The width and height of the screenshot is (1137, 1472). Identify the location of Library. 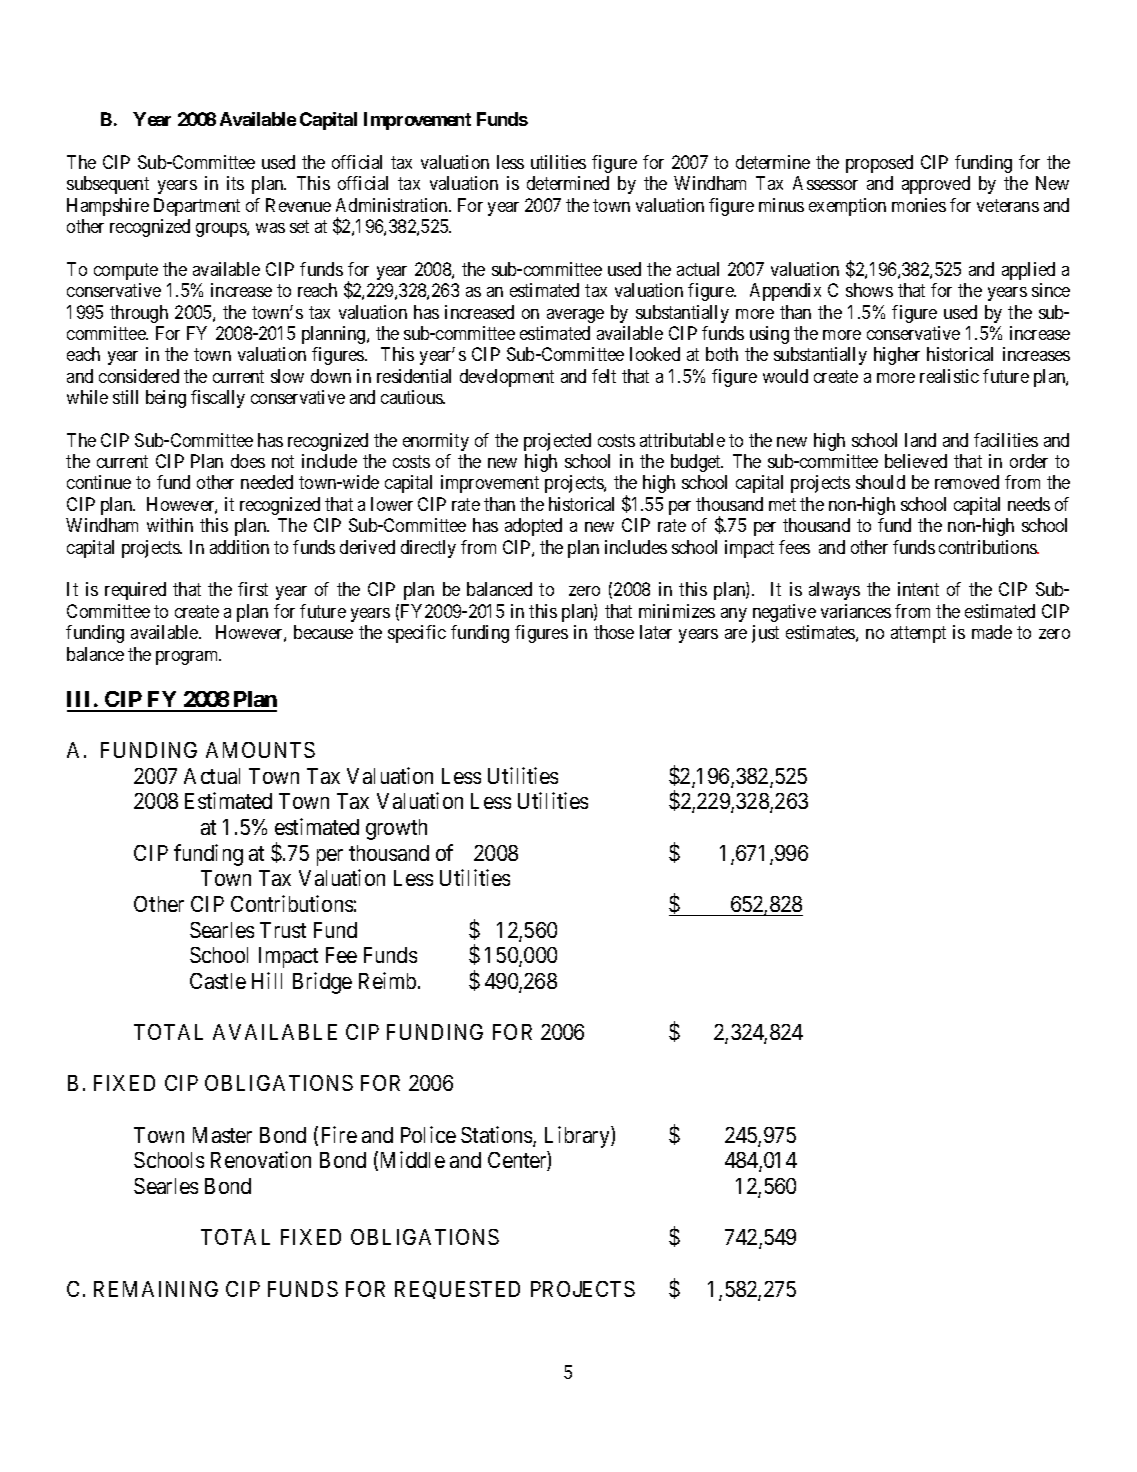
(578, 1137).
